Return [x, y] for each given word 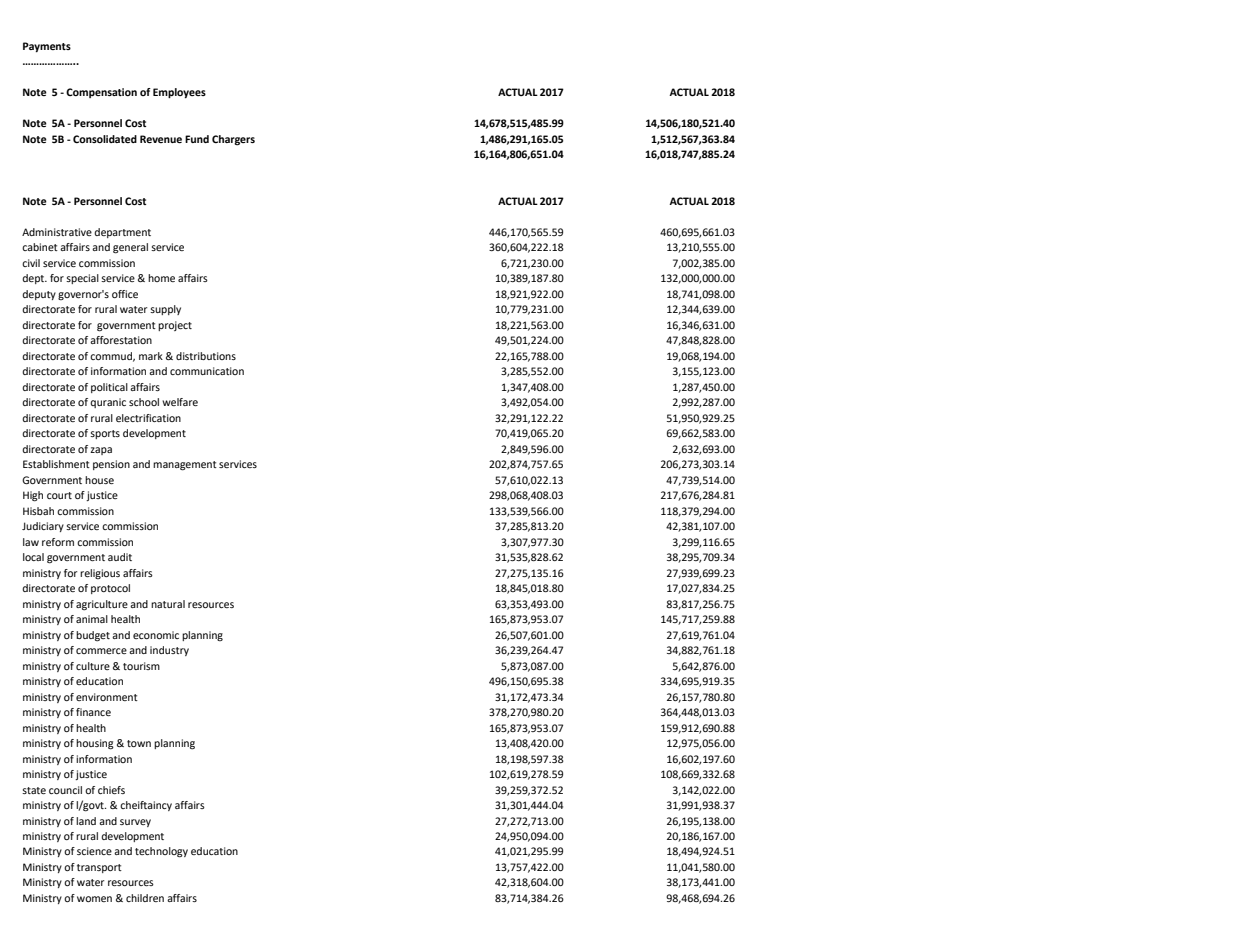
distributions [206, 356]
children [145, 898]
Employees [179, 93]
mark [151, 356]
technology [161, 852]
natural [168, 604]
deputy [39, 295]
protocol [110, 589]
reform [58, 542]
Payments [47, 47]
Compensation [101, 93]
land [86, 821]
